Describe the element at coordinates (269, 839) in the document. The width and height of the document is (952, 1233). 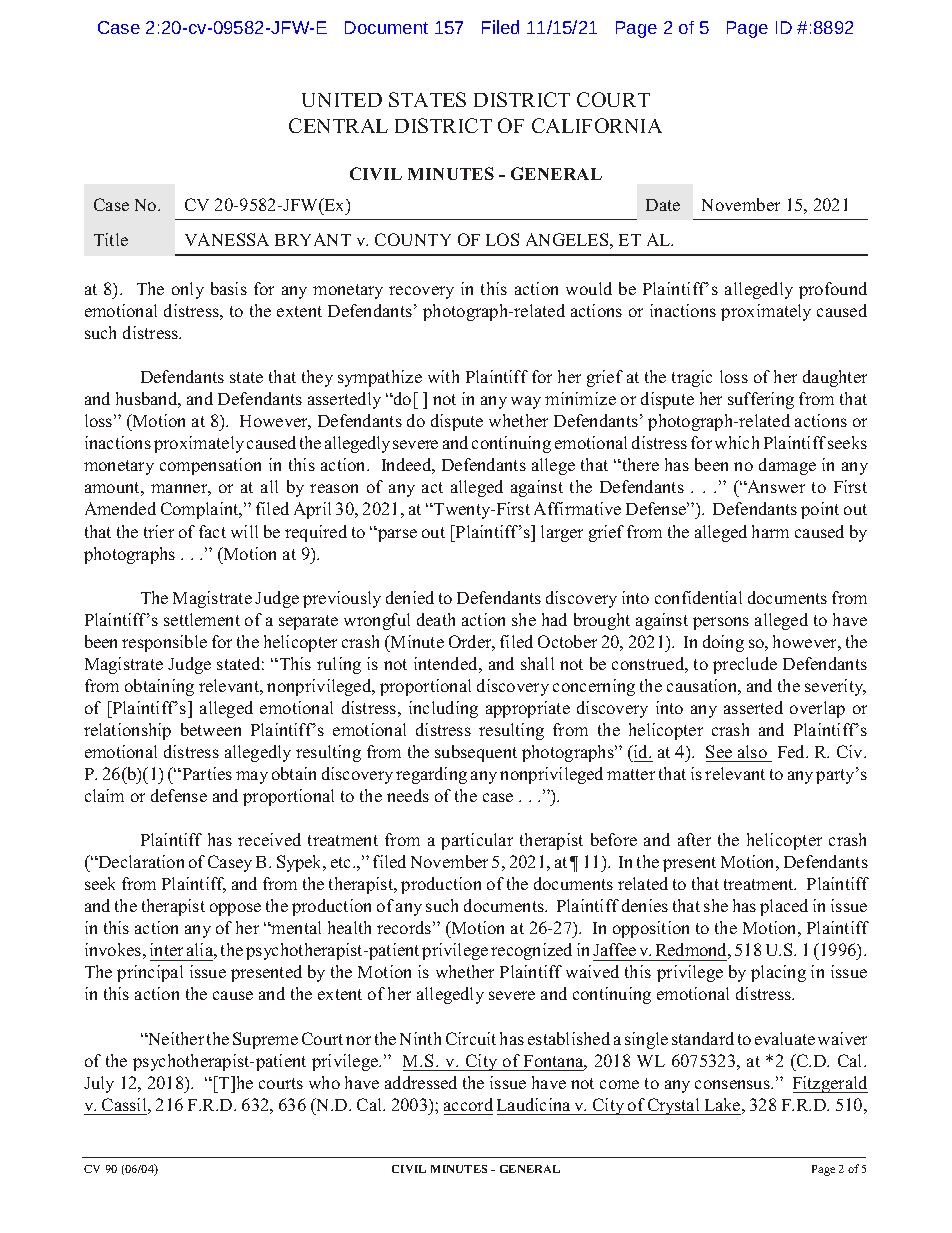
I see `received` at that location.
